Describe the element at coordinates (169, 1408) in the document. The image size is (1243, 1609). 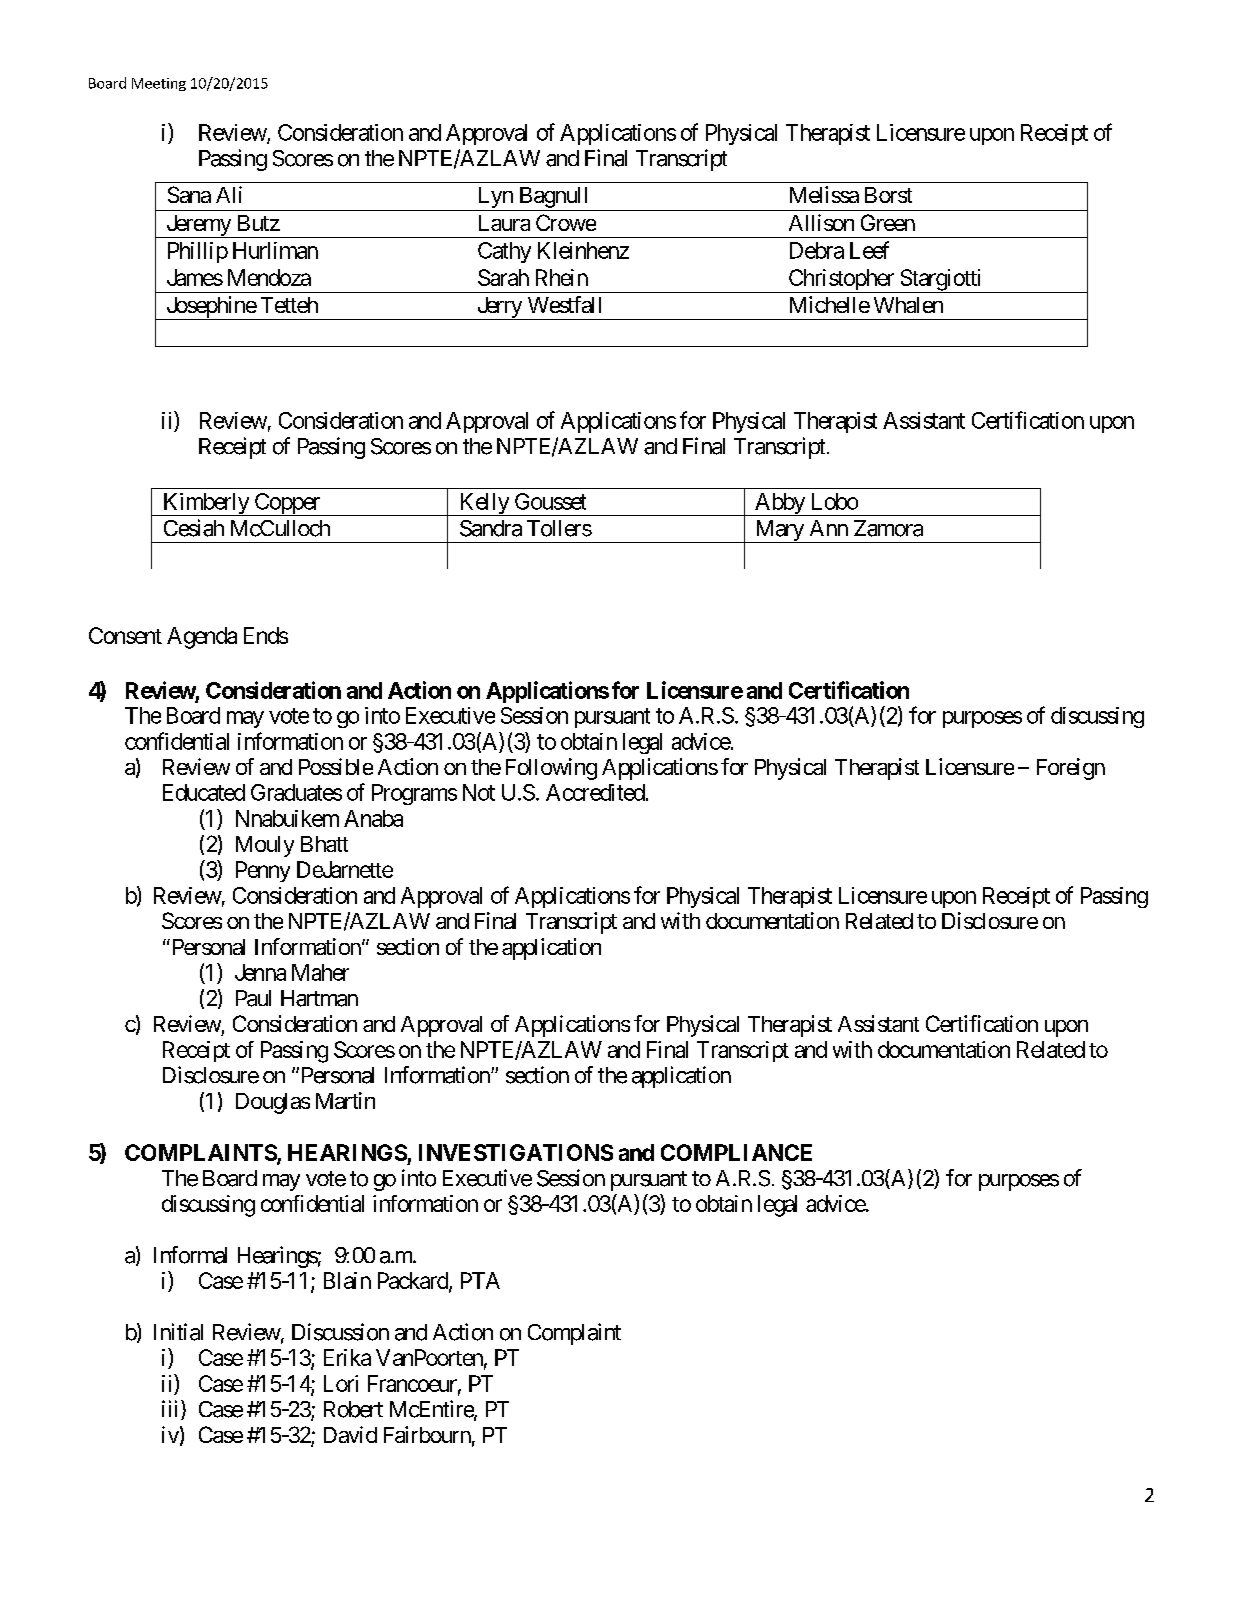
I see `iii` at that location.
